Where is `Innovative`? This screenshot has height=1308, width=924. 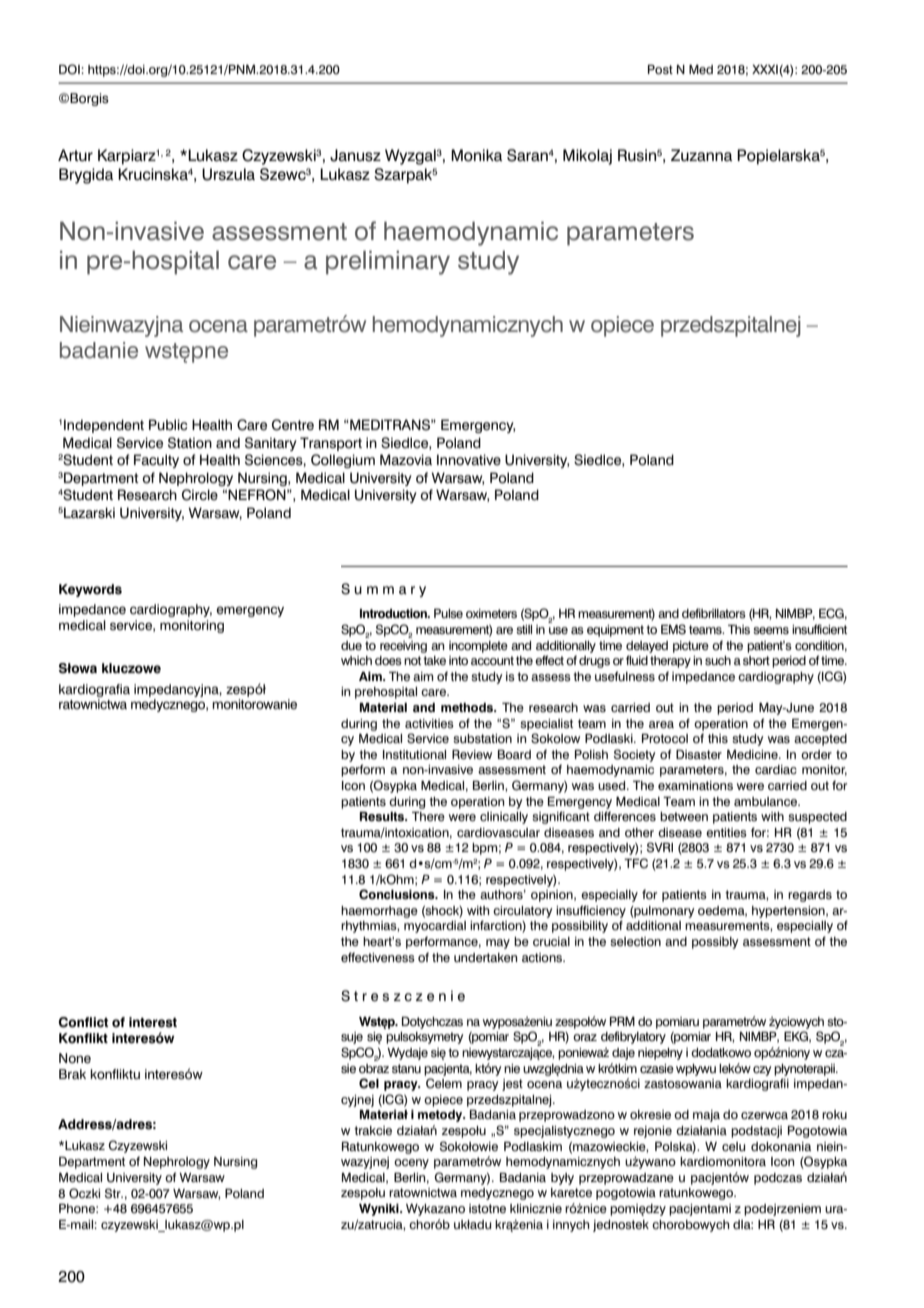 Innovative is located at coordinates (469, 460).
